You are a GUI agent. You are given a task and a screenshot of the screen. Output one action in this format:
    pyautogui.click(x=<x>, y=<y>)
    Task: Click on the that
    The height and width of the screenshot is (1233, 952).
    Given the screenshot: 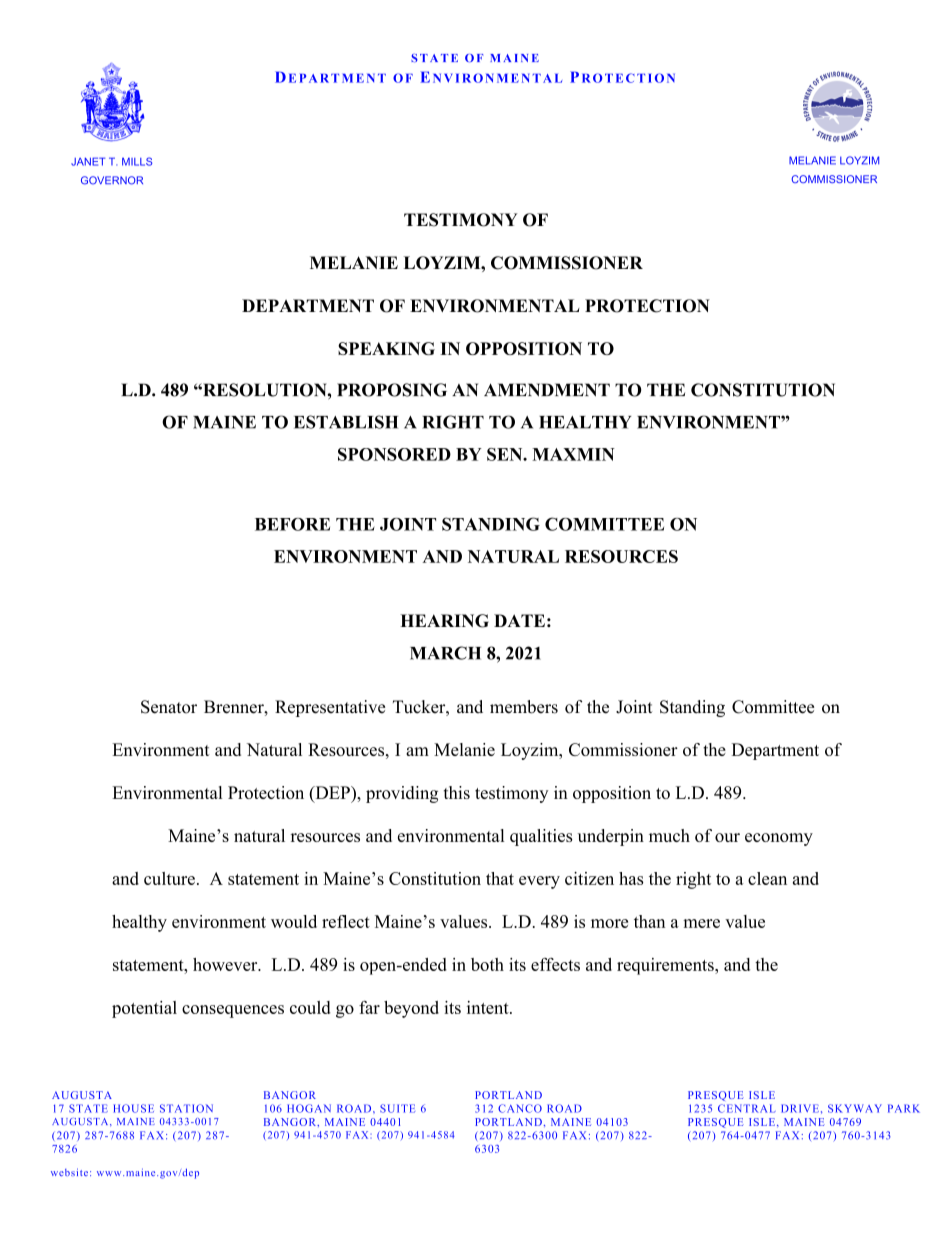 What is the action you would take?
    pyautogui.click(x=500, y=878)
